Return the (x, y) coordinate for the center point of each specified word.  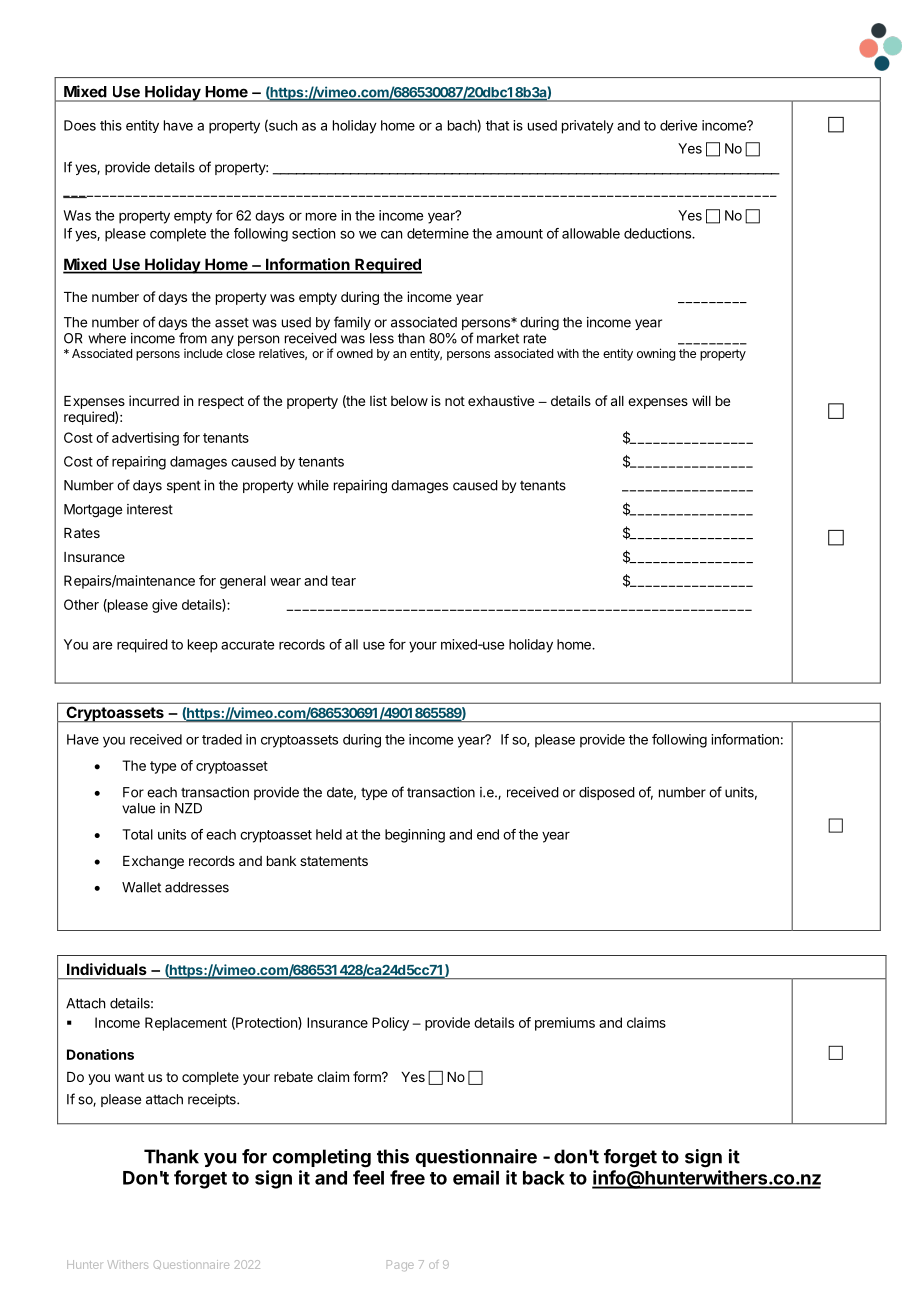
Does (80, 125)
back (544, 1178)
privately (588, 127)
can (391, 235)
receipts (213, 1100)
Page (400, 1265)
